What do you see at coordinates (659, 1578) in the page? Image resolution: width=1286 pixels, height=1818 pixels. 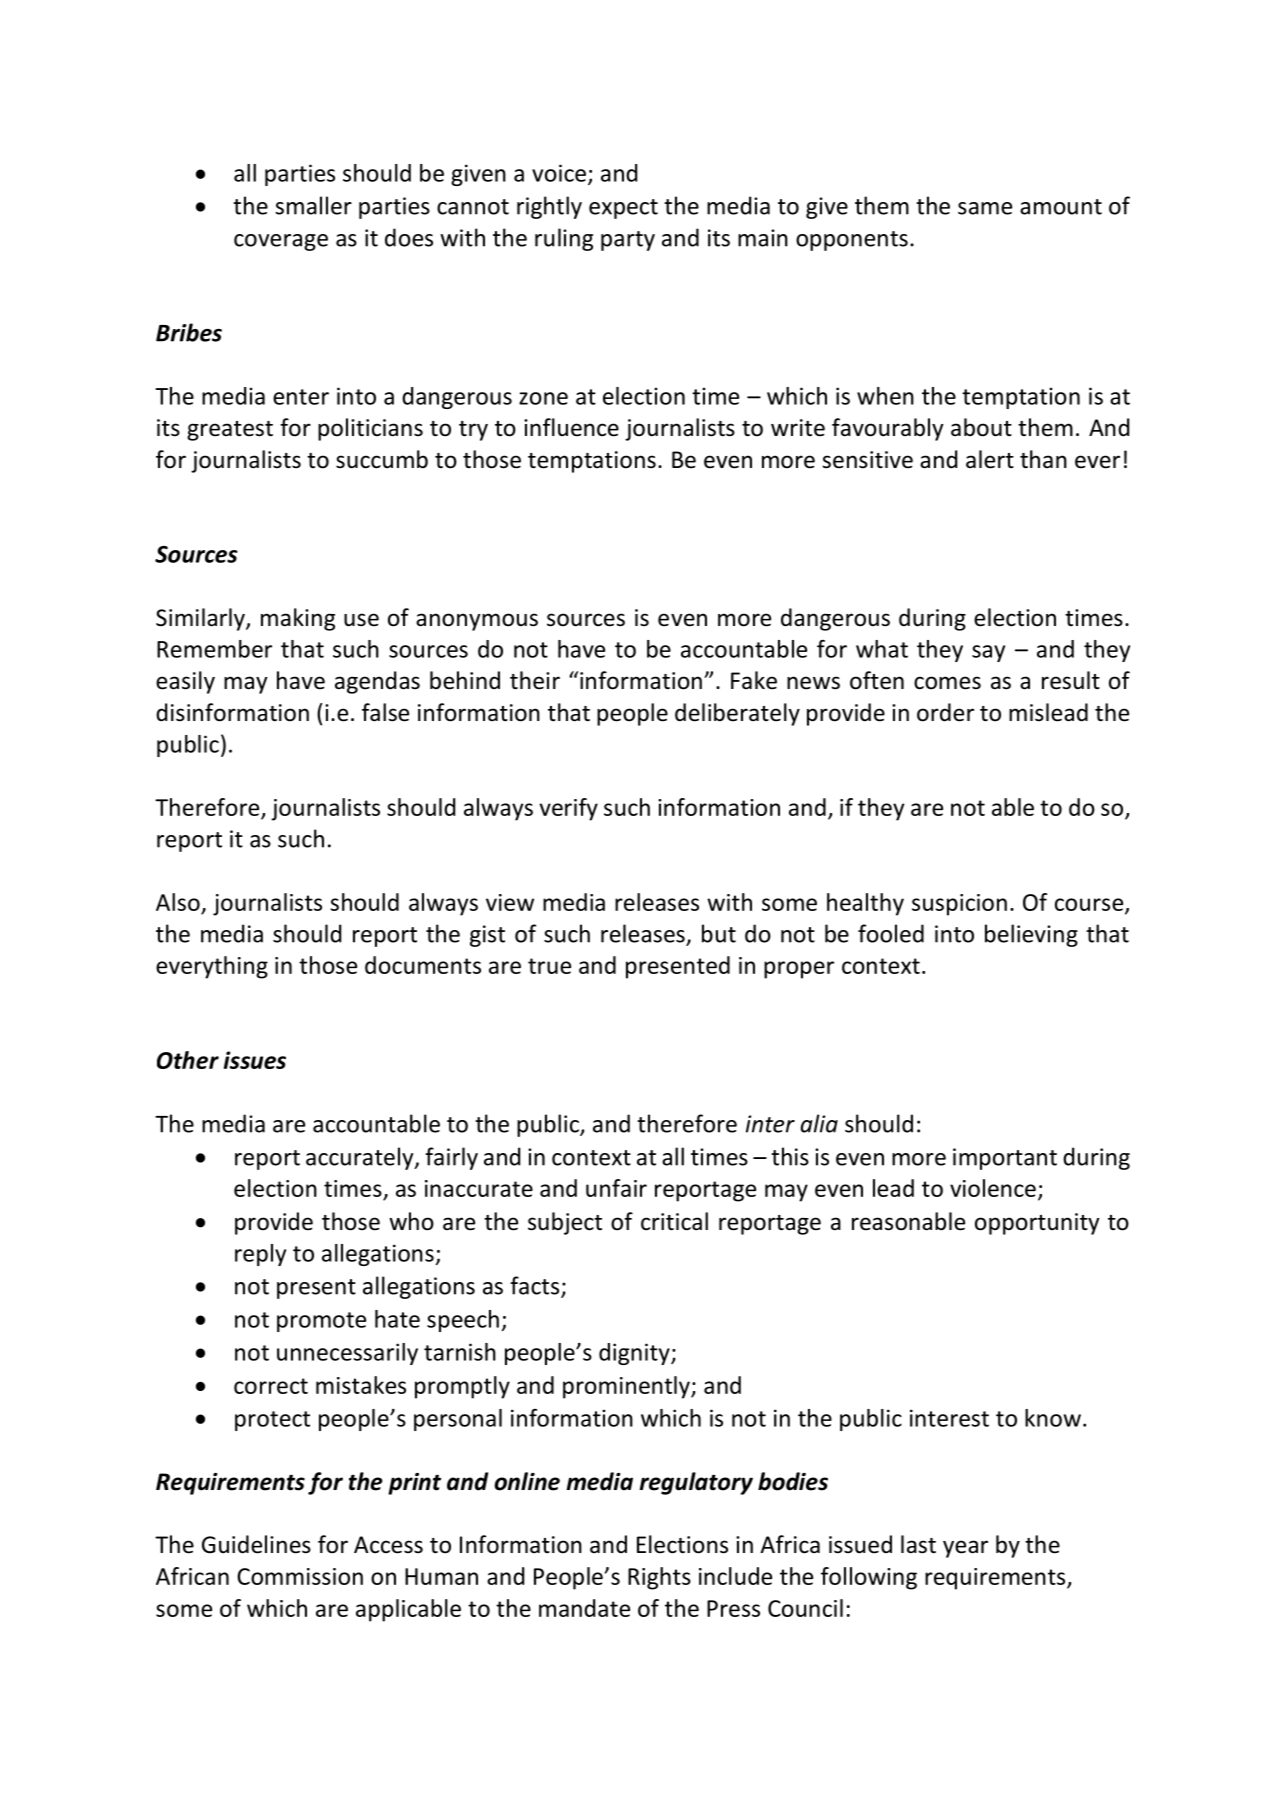 I see `Rights` at bounding box center [659, 1578].
